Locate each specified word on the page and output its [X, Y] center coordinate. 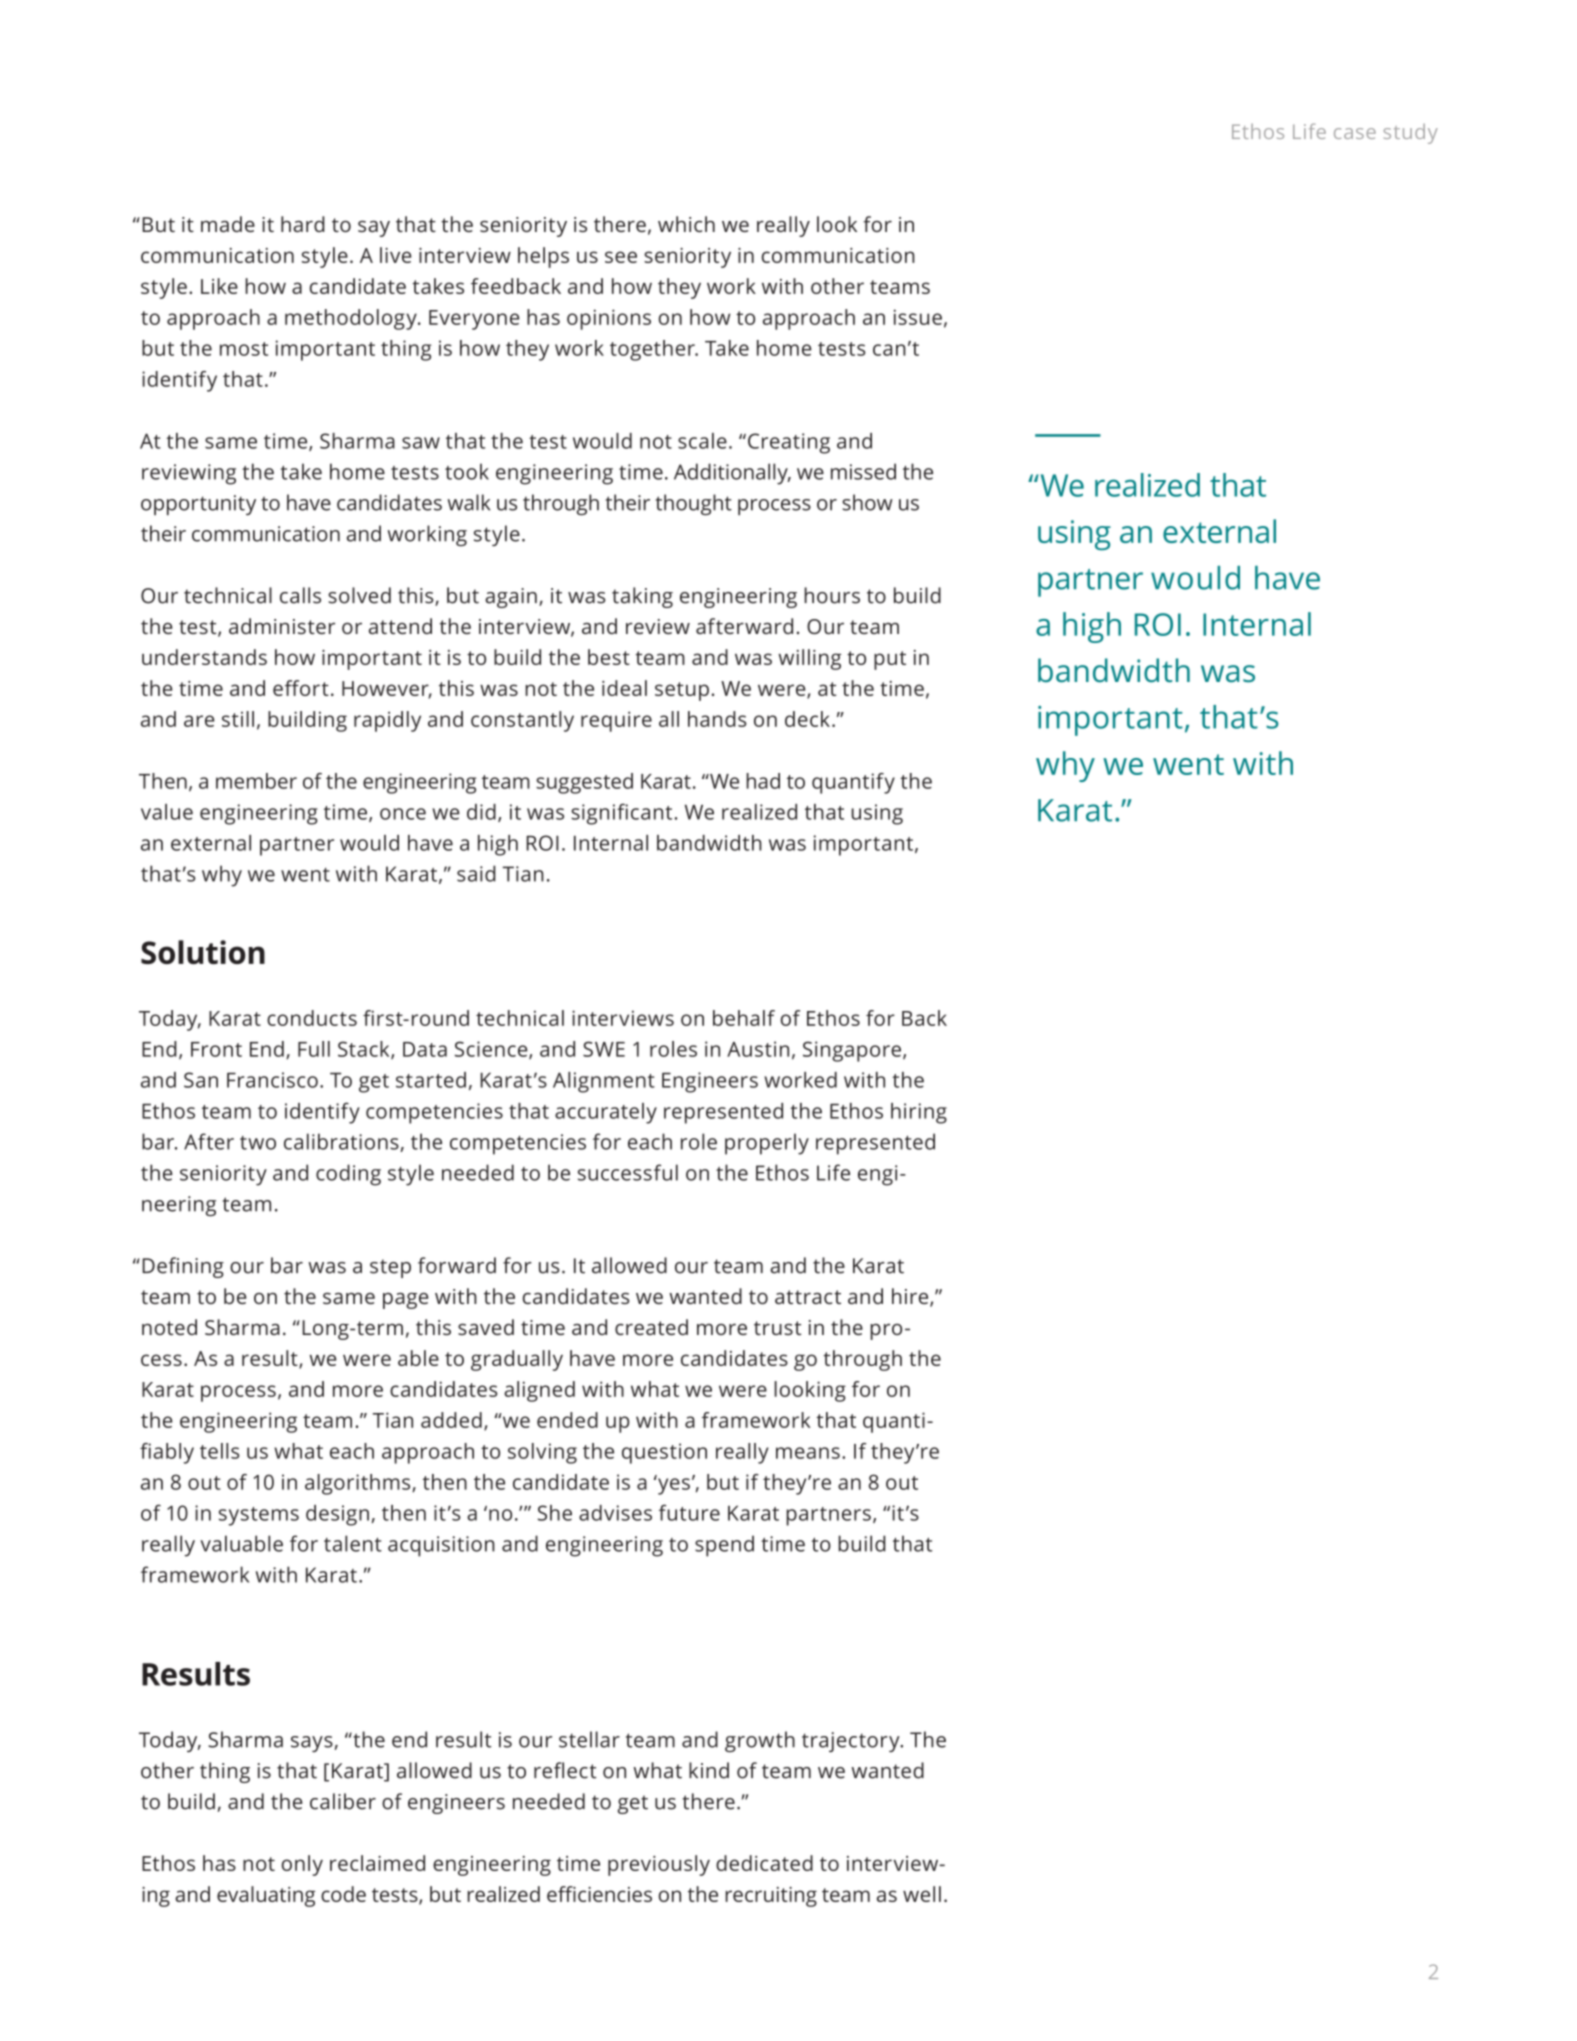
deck [807, 719]
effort [301, 688]
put [890, 660]
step [390, 1268]
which [686, 224]
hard [303, 224]
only [302, 1865]
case [1355, 133]
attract [808, 1297]
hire [911, 1297]
